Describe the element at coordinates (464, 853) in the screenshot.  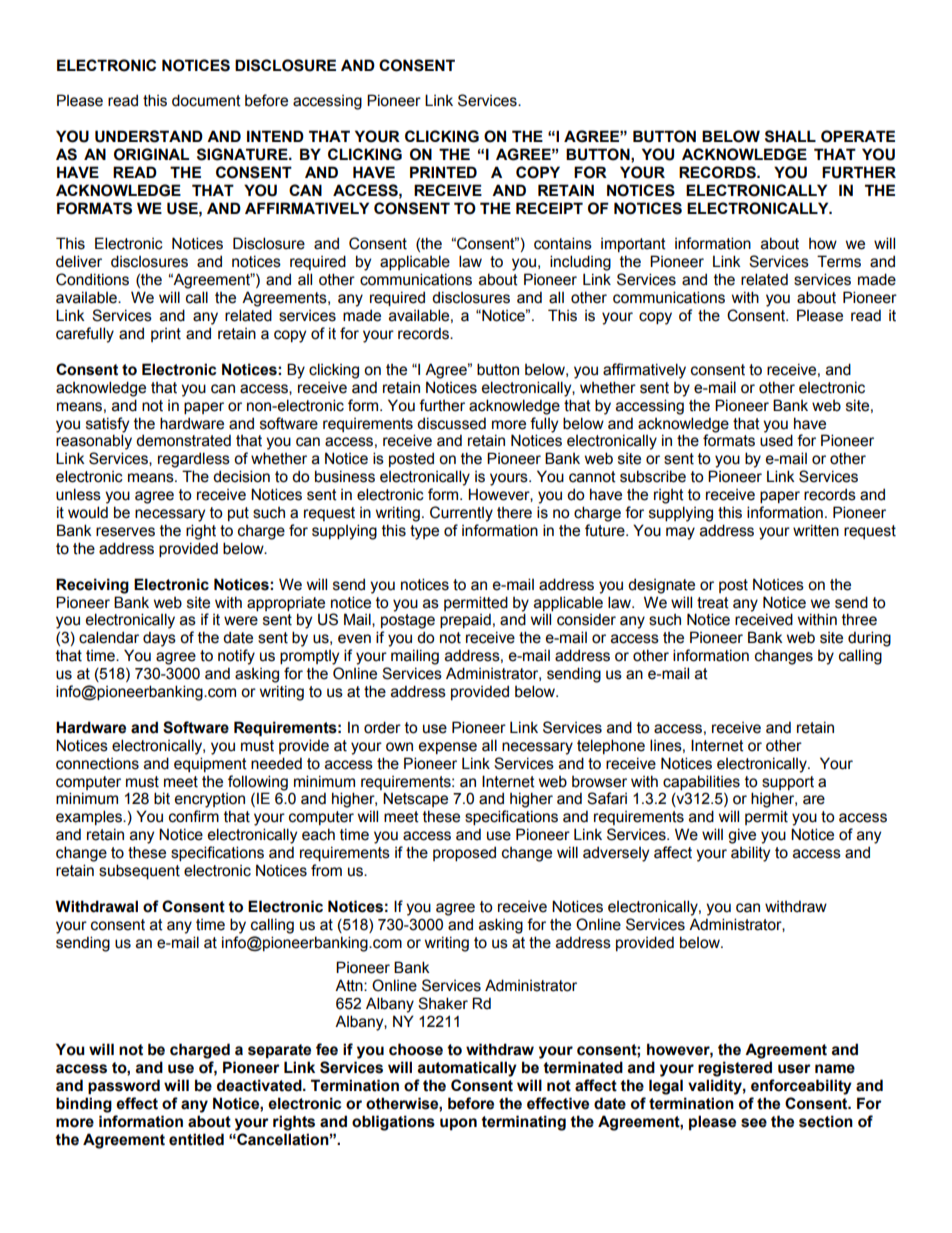
I see `proposed` at that location.
